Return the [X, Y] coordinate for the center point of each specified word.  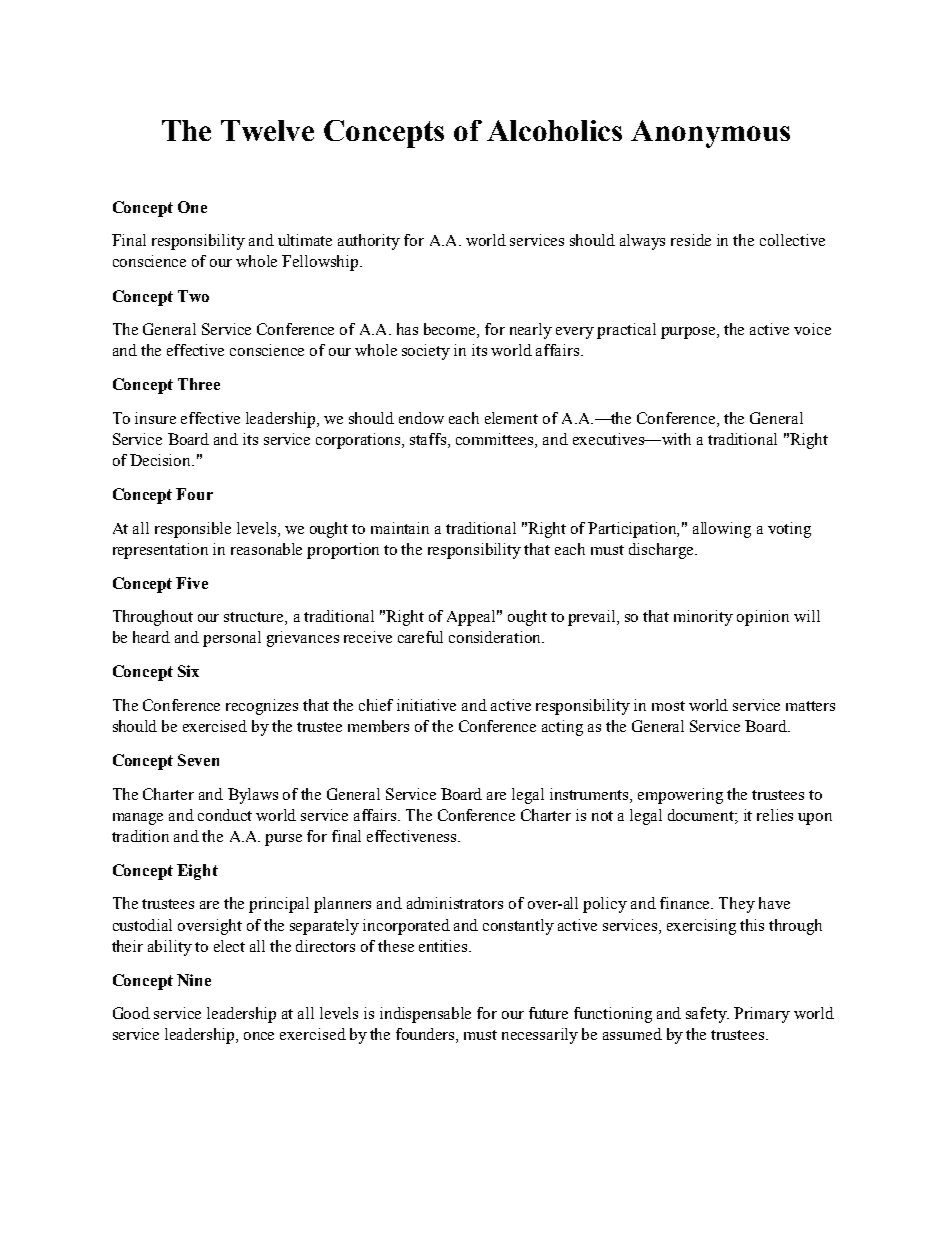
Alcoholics [554, 130]
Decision [162, 460]
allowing [722, 530]
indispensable [425, 1015]
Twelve [267, 130]
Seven [198, 760]
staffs [429, 440]
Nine [194, 980]
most [668, 706]
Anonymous [710, 134]
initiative [426, 705]
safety [707, 1015]
